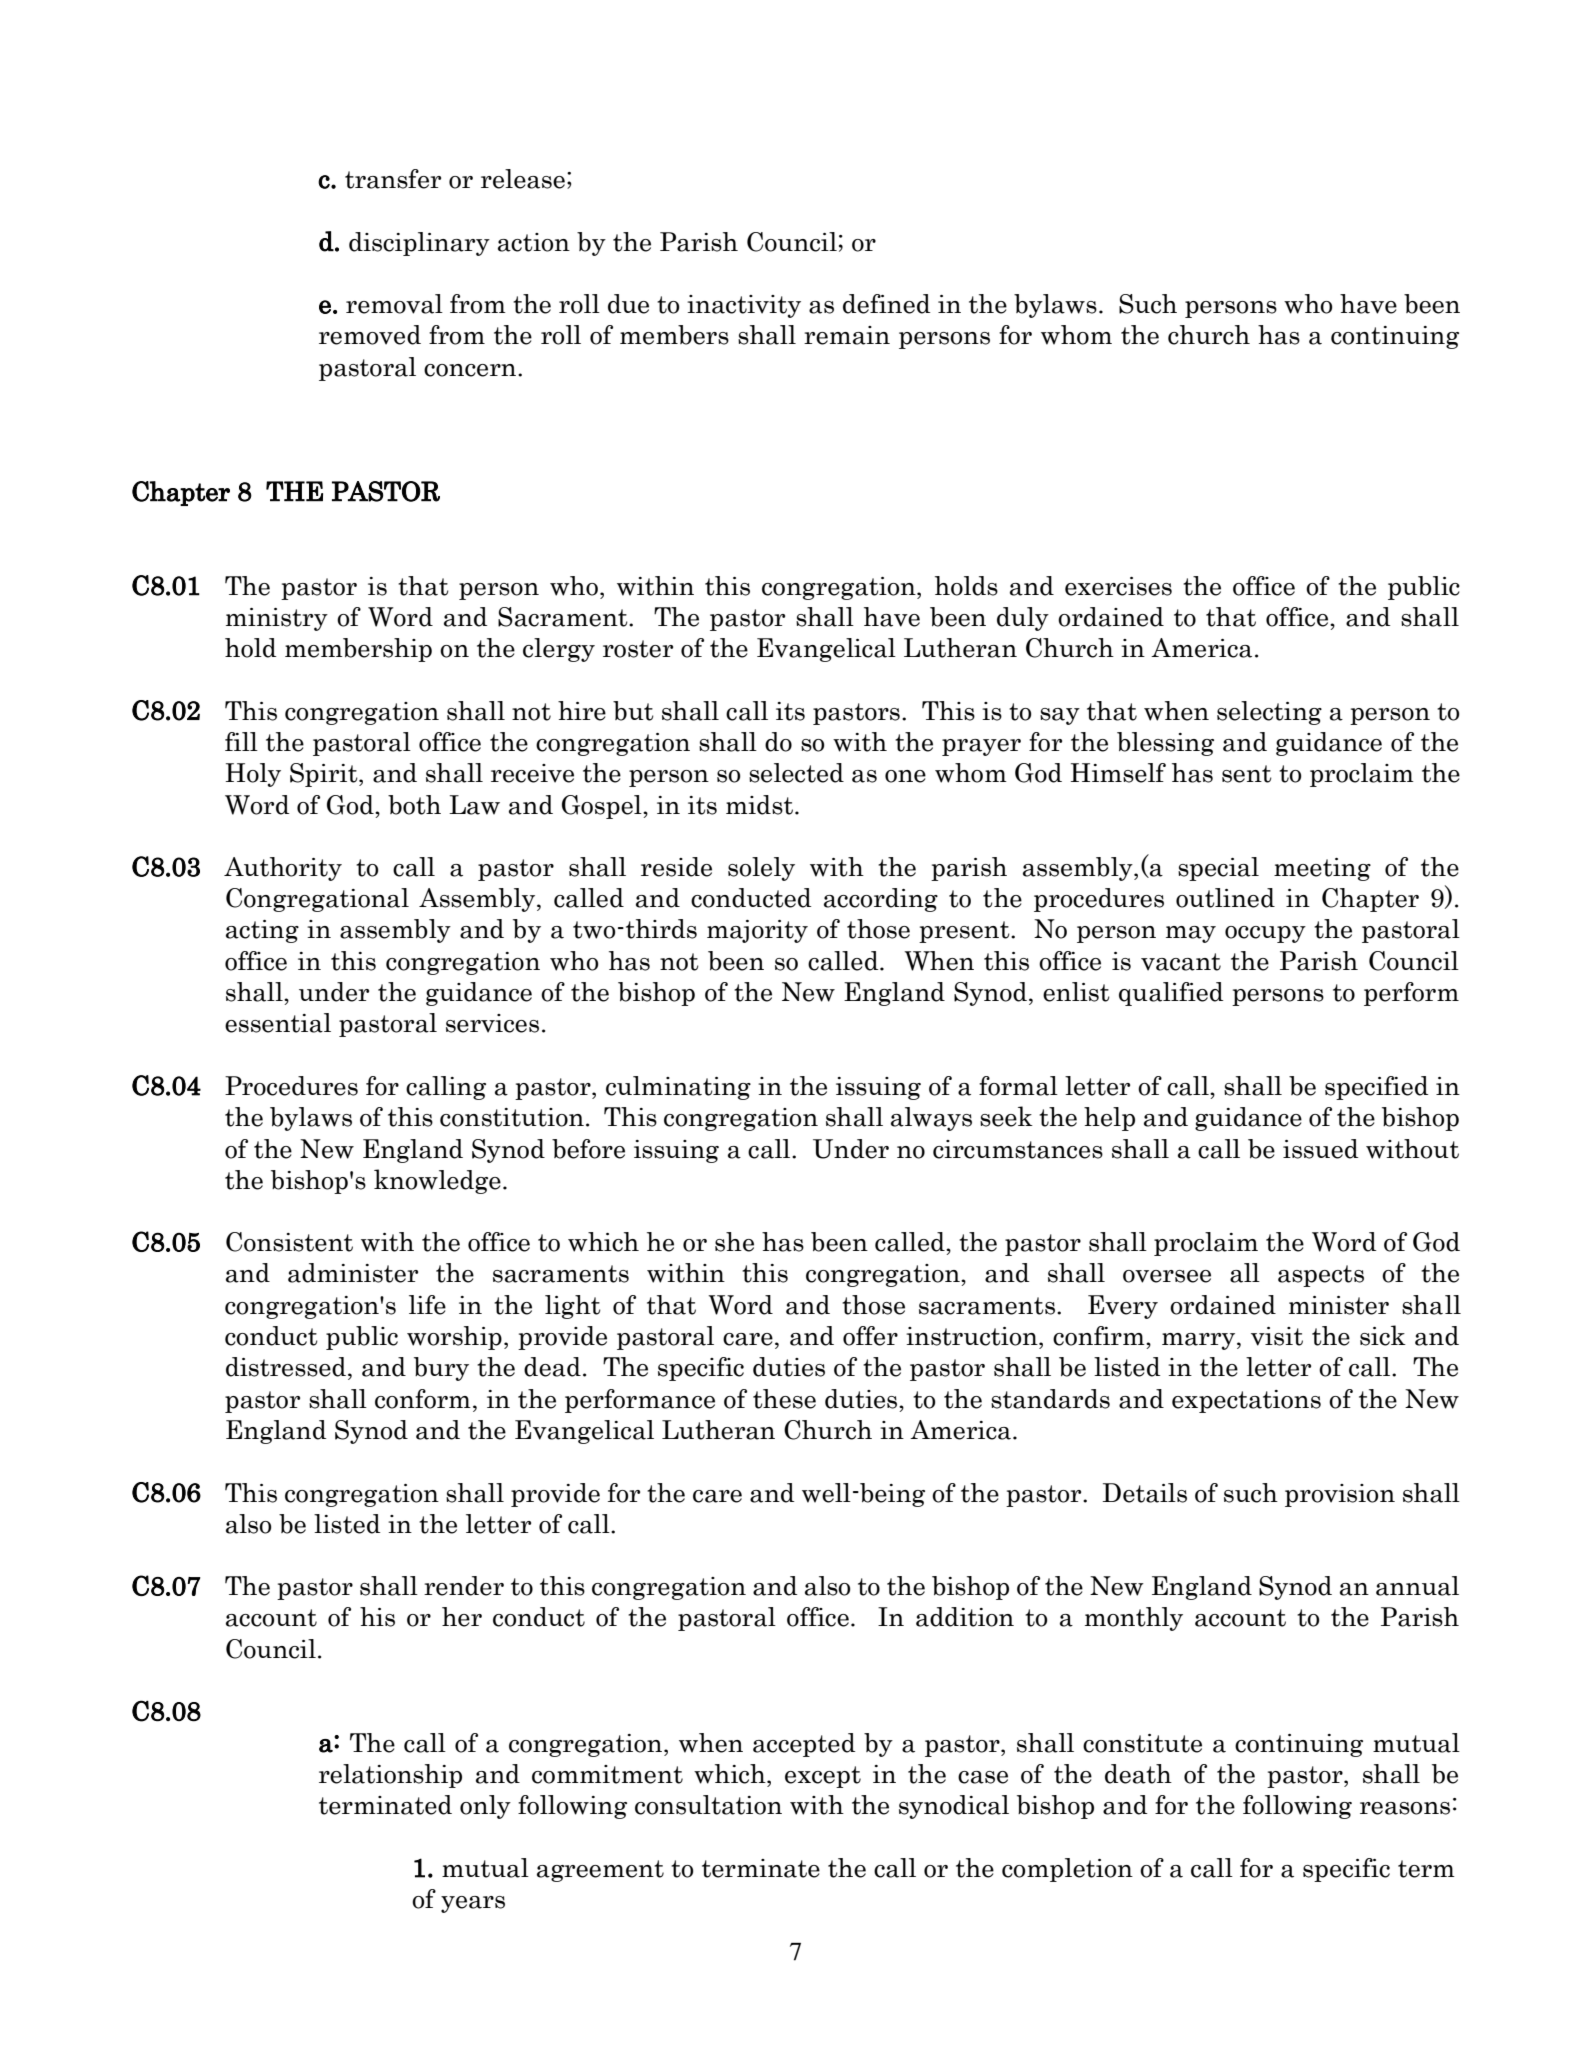  I want to click on remain, so click(847, 335).
